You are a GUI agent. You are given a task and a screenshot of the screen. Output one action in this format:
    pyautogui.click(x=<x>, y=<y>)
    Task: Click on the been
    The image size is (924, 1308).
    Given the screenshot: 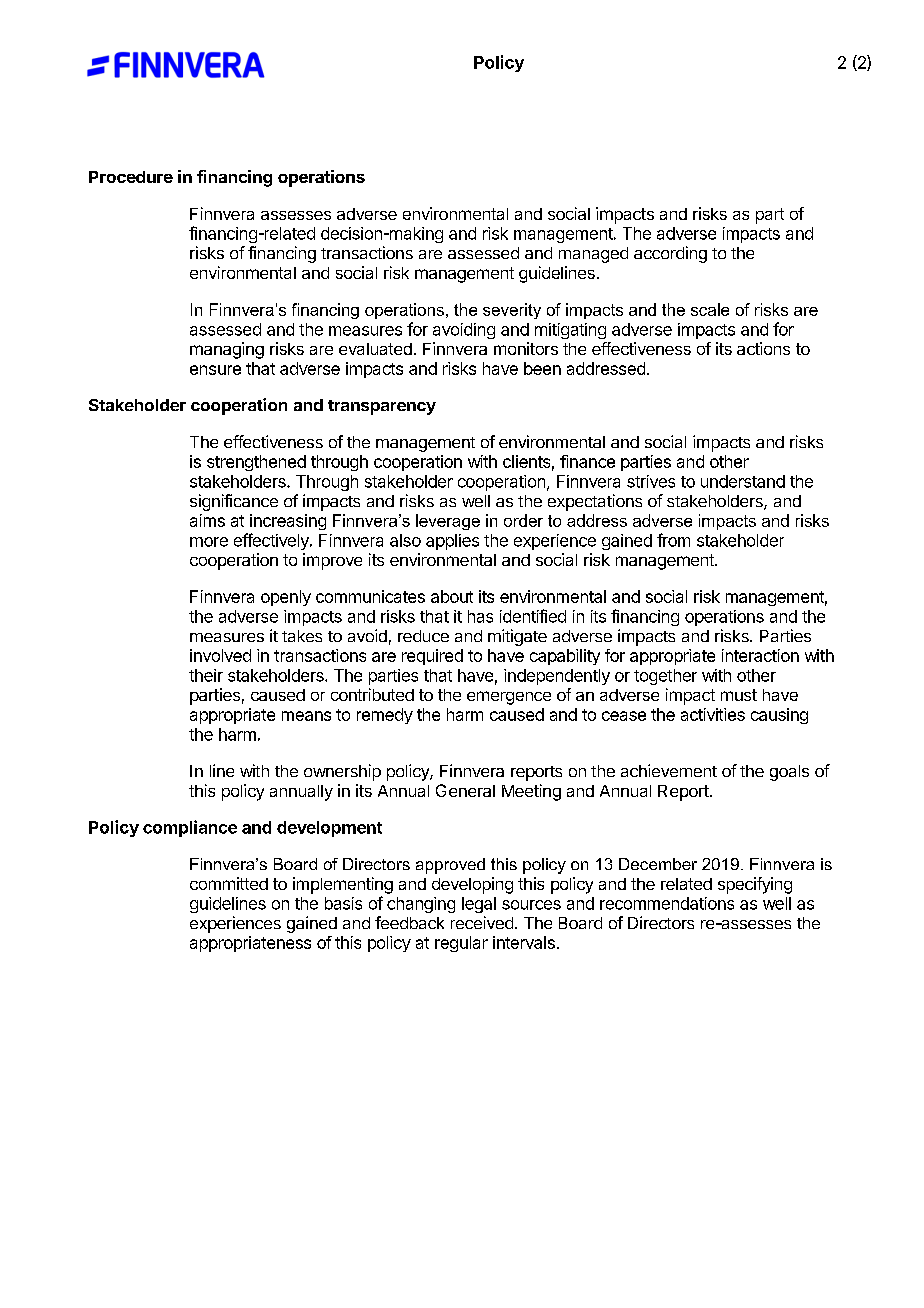 What is the action you would take?
    pyautogui.click(x=542, y=368)
